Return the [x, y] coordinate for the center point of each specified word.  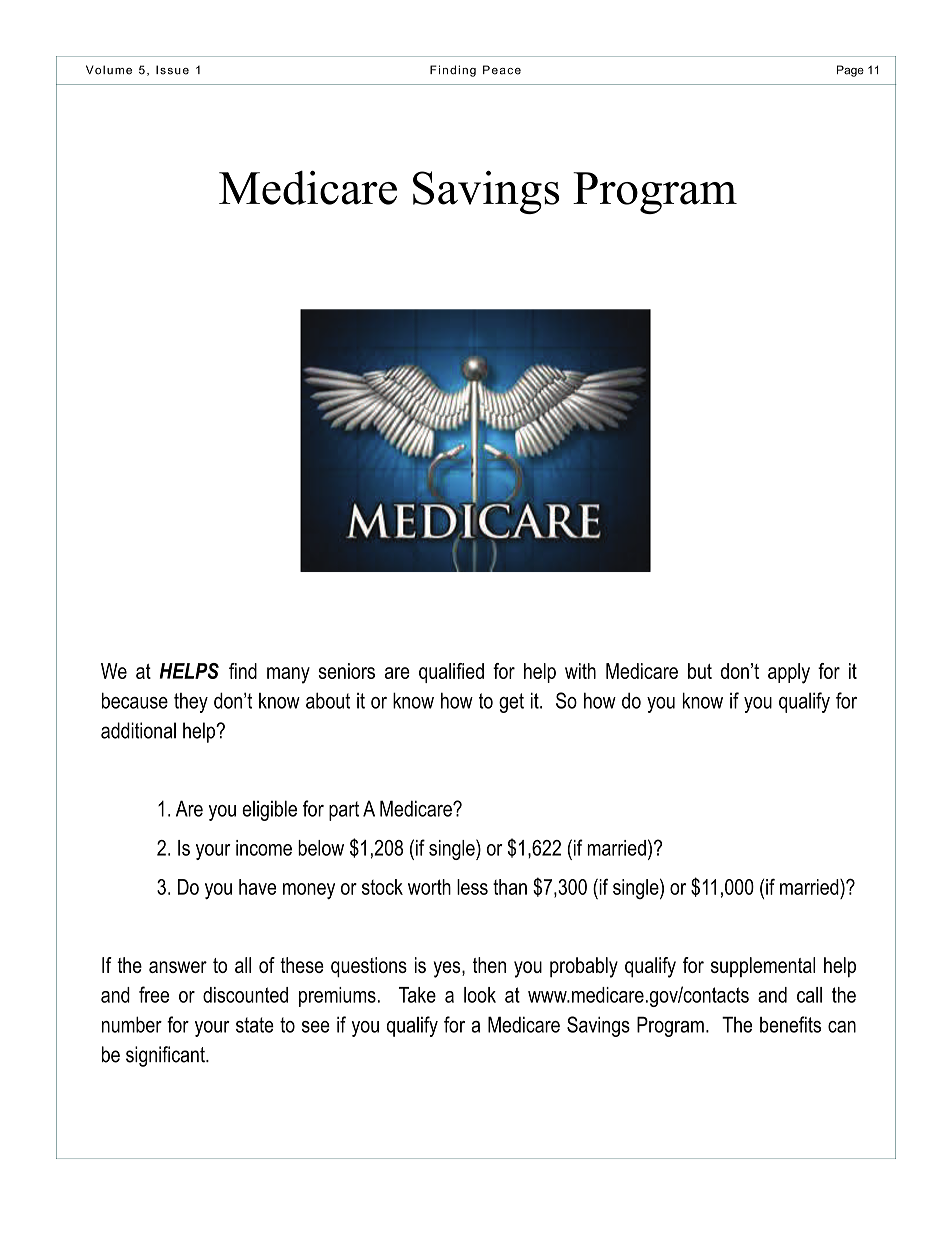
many [288, 675]
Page [850, 71]
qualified [451, 673]
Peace [502, 70]
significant [166, 1056]
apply [789, 673]
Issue [172, 70]
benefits [790, 1024]
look [480, 995]
